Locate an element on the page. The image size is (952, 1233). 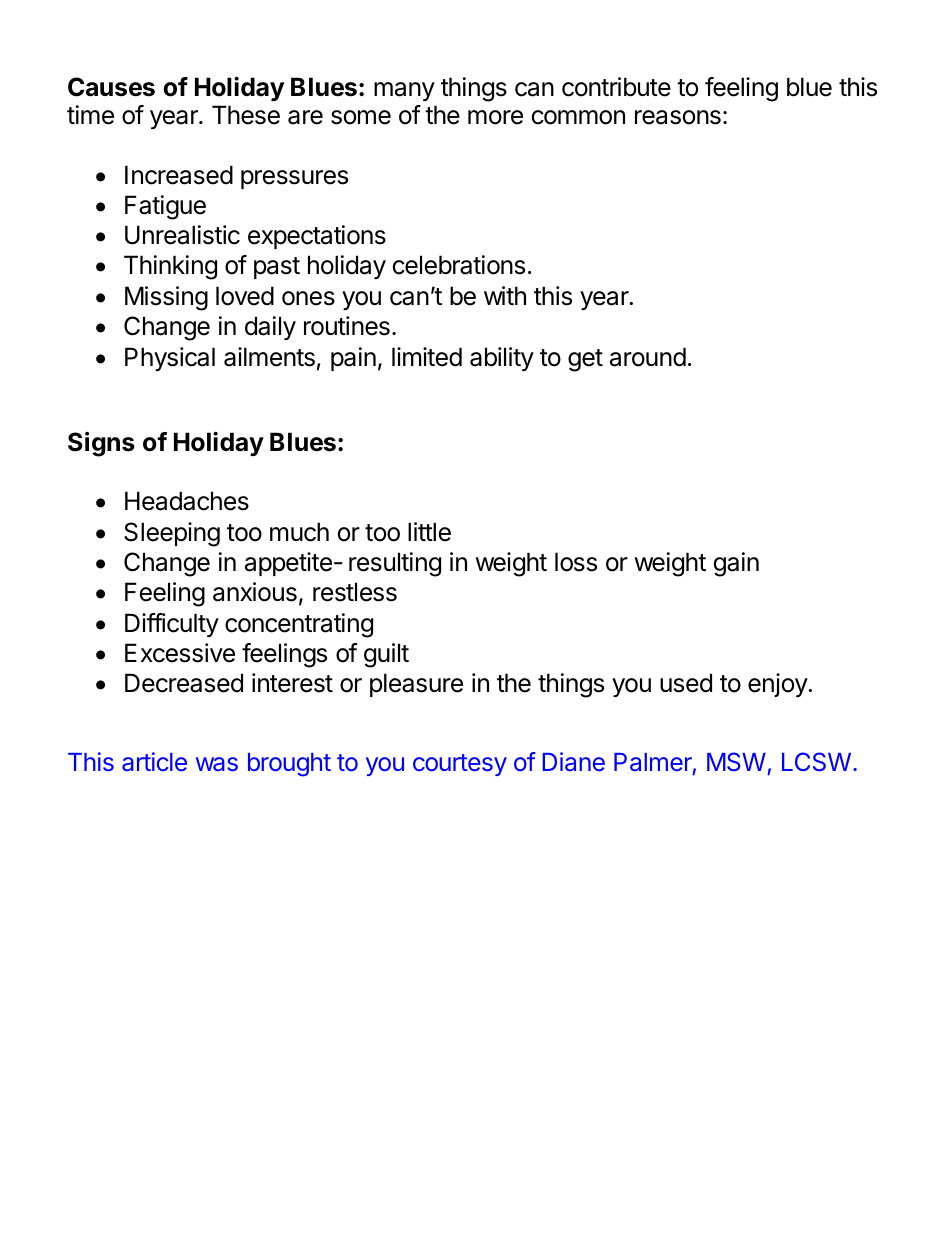
get is located at coordinates (585, 360).
